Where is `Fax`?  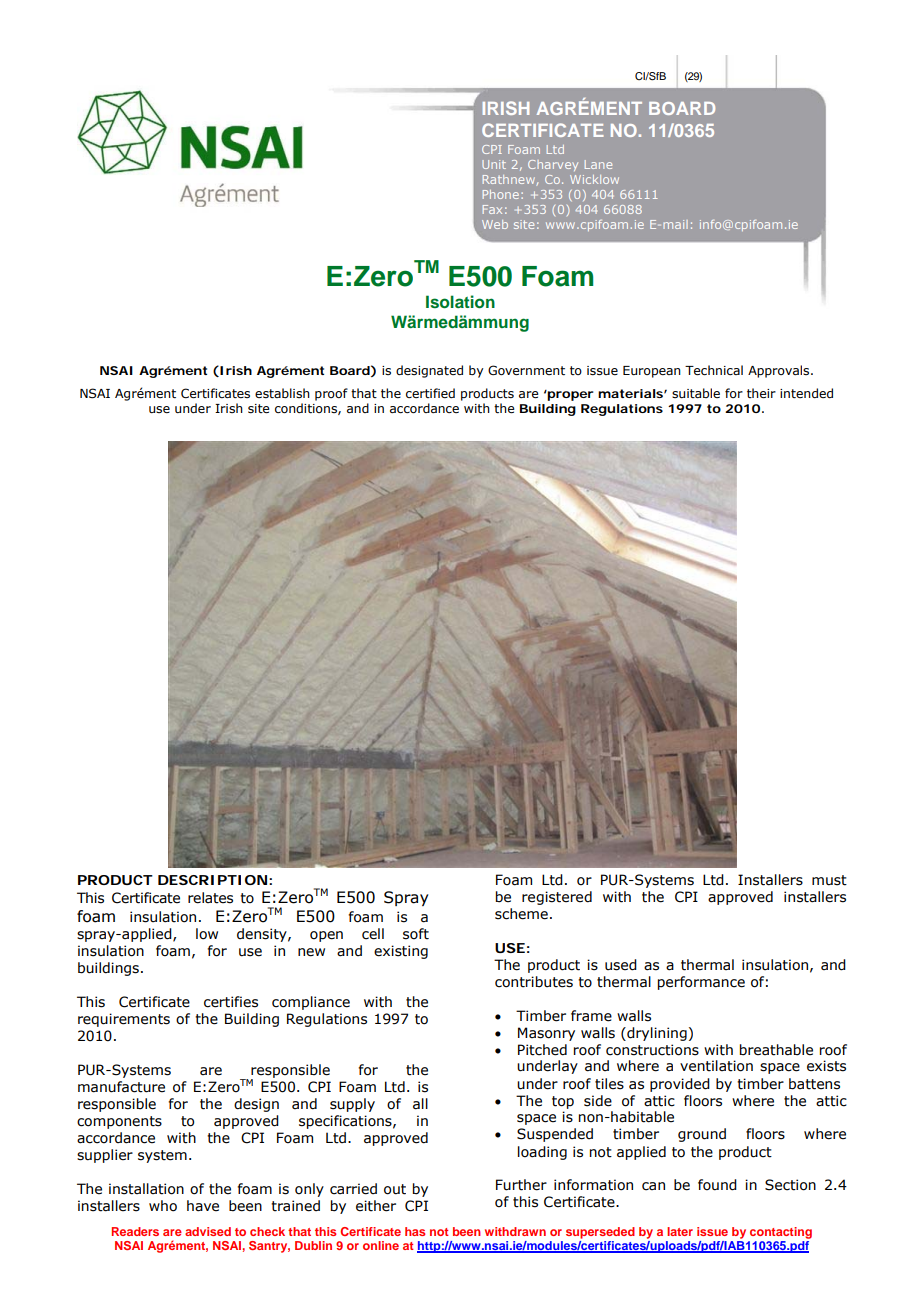 Fax is located at coordinates (492, 209).
